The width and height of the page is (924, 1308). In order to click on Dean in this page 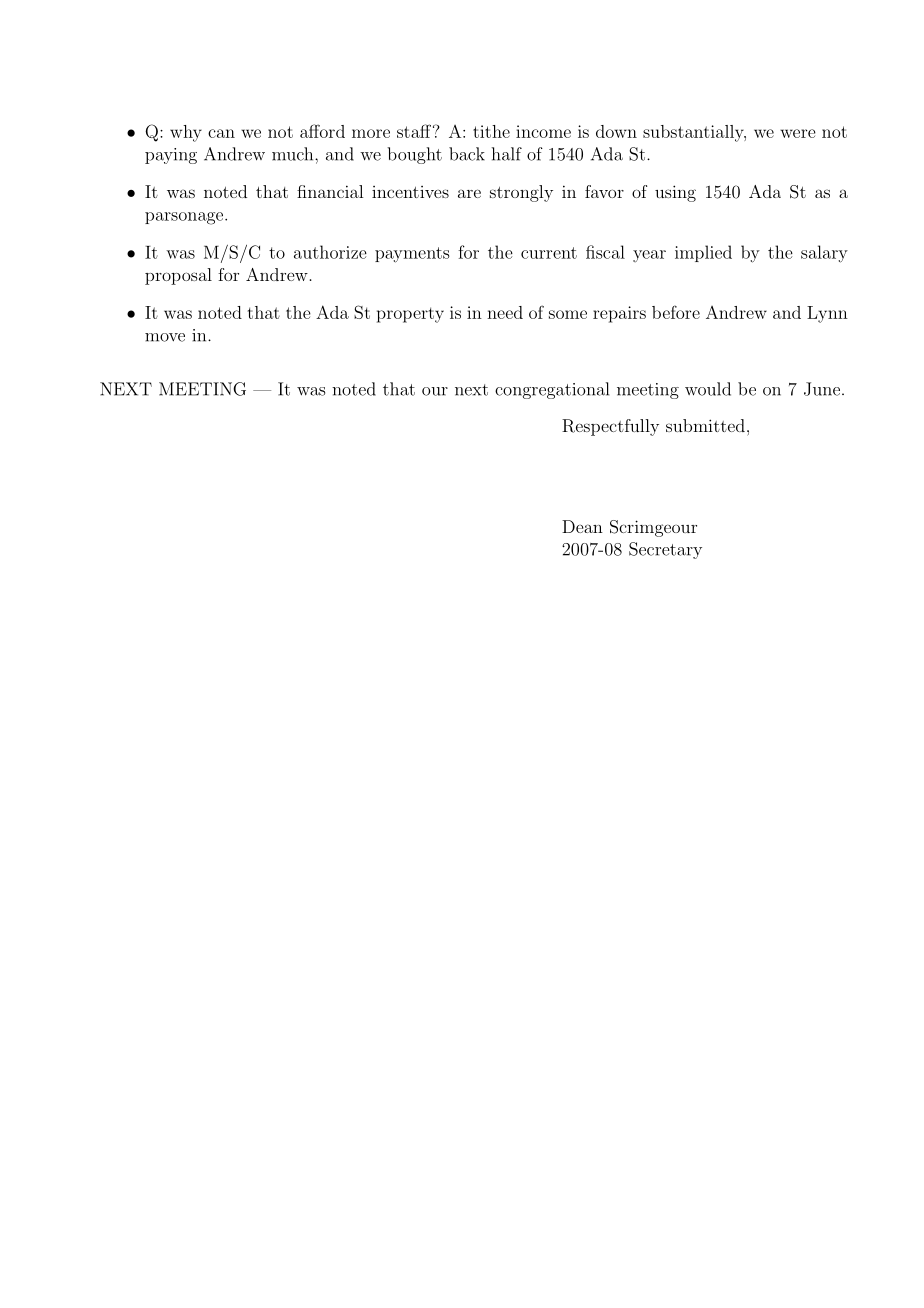, I will do `click(582, 526)`.
